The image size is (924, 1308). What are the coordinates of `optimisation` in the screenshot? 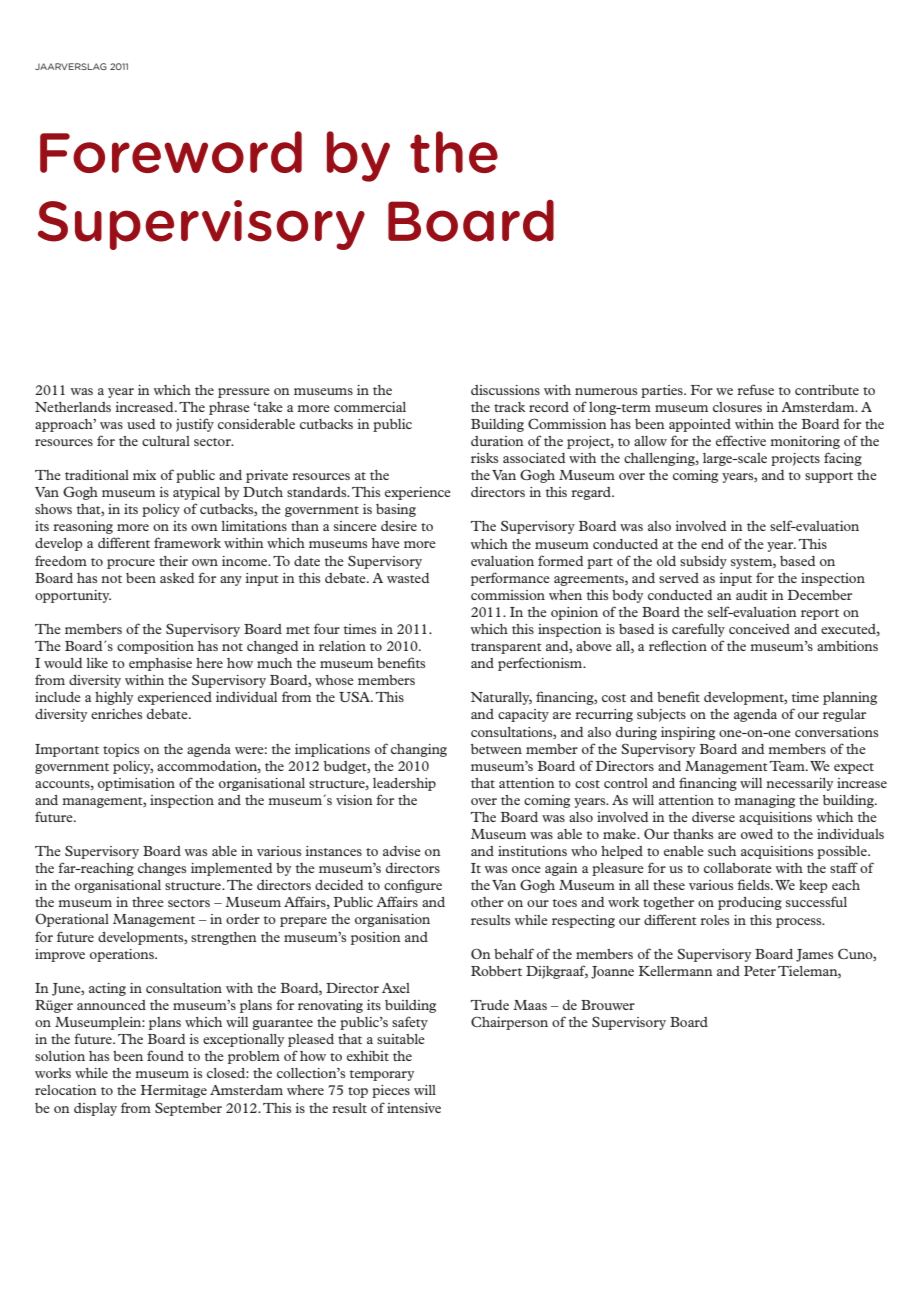 It's located at (136, 784).
